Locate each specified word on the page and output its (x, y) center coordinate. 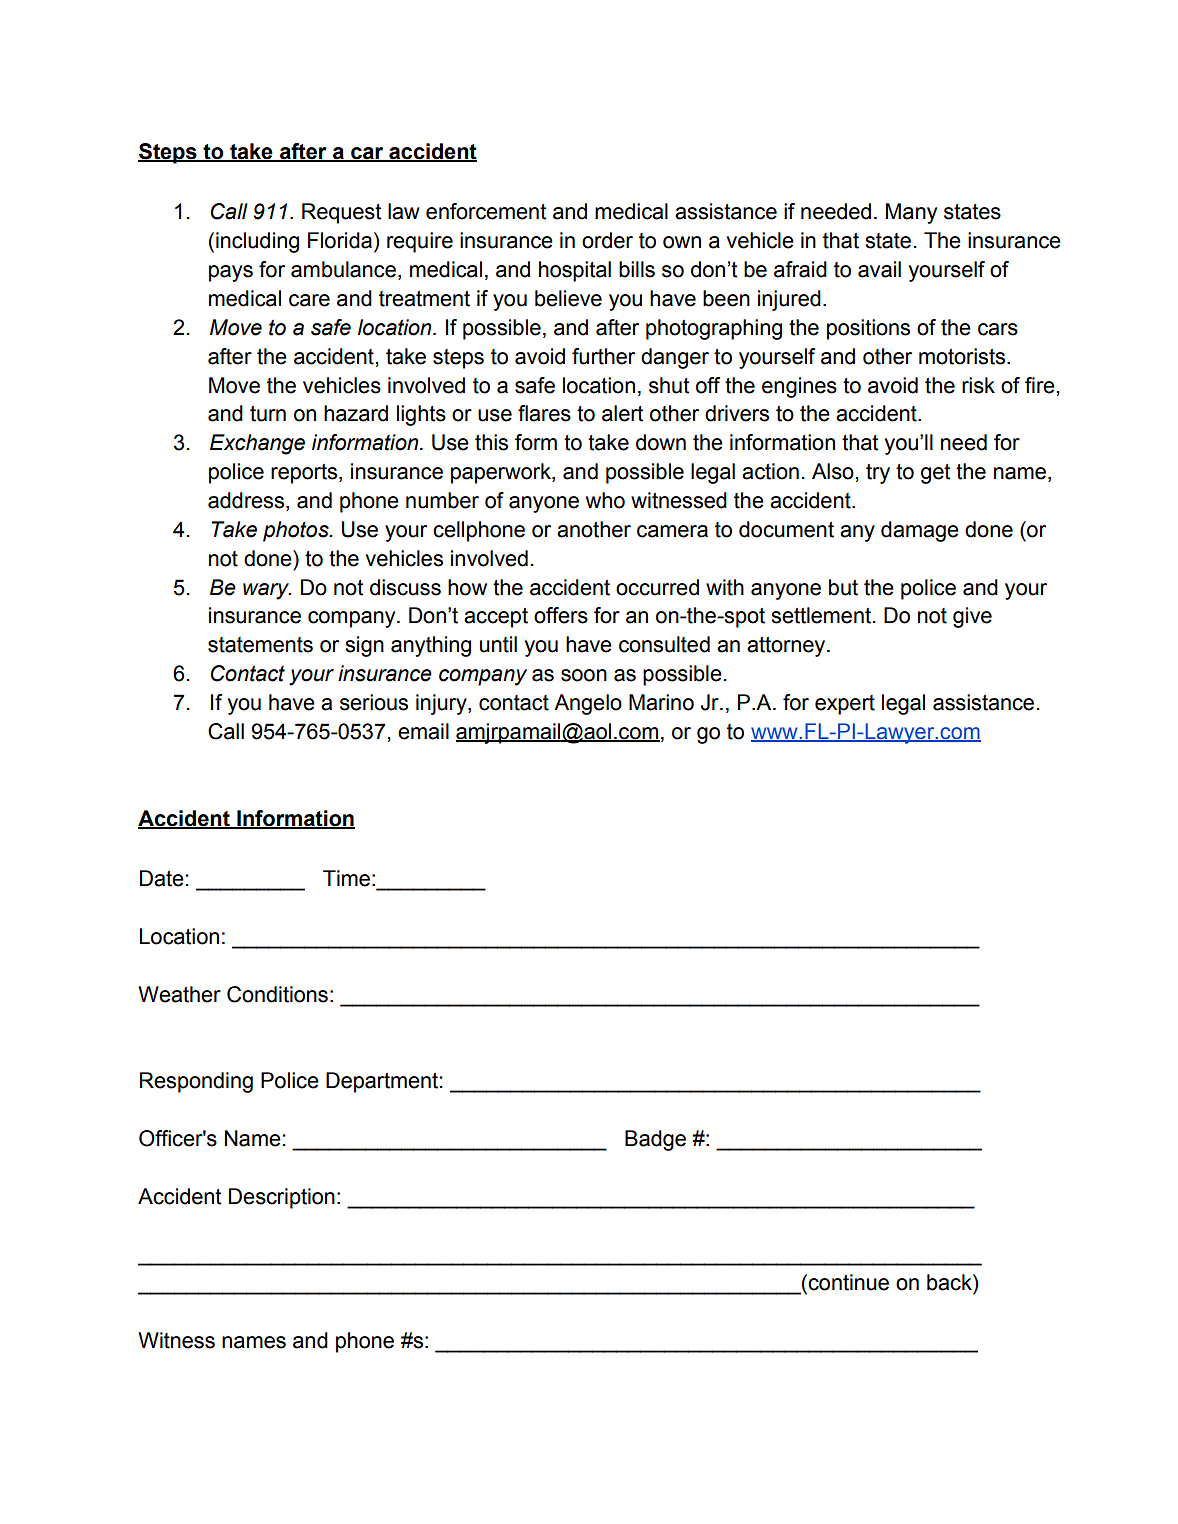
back (950, 1282)
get (936, 474)
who (605, 500)
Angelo (588, 704)
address (247, 501)
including (257, 242)
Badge (655, 1140)
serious (374, 702)
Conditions (277, 994)
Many (911, 213)
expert (845, 705)
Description (282, 1198)
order (607, 240)
